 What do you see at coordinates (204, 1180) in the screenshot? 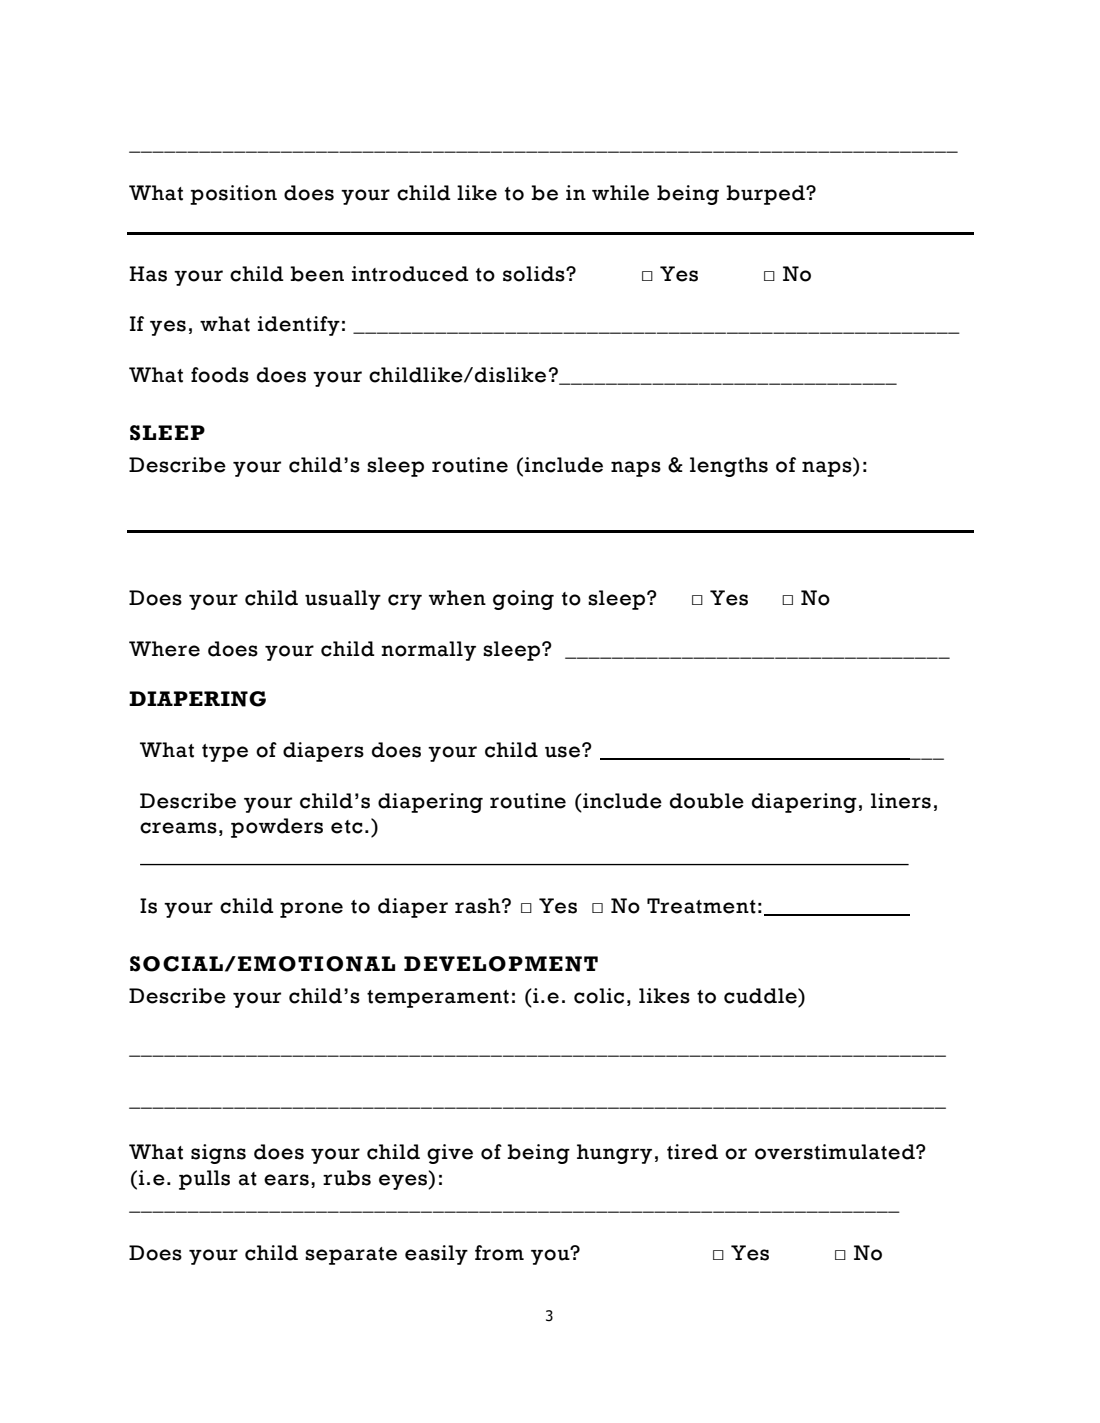
I see `pulls` at bounding box center [204, 1180].
